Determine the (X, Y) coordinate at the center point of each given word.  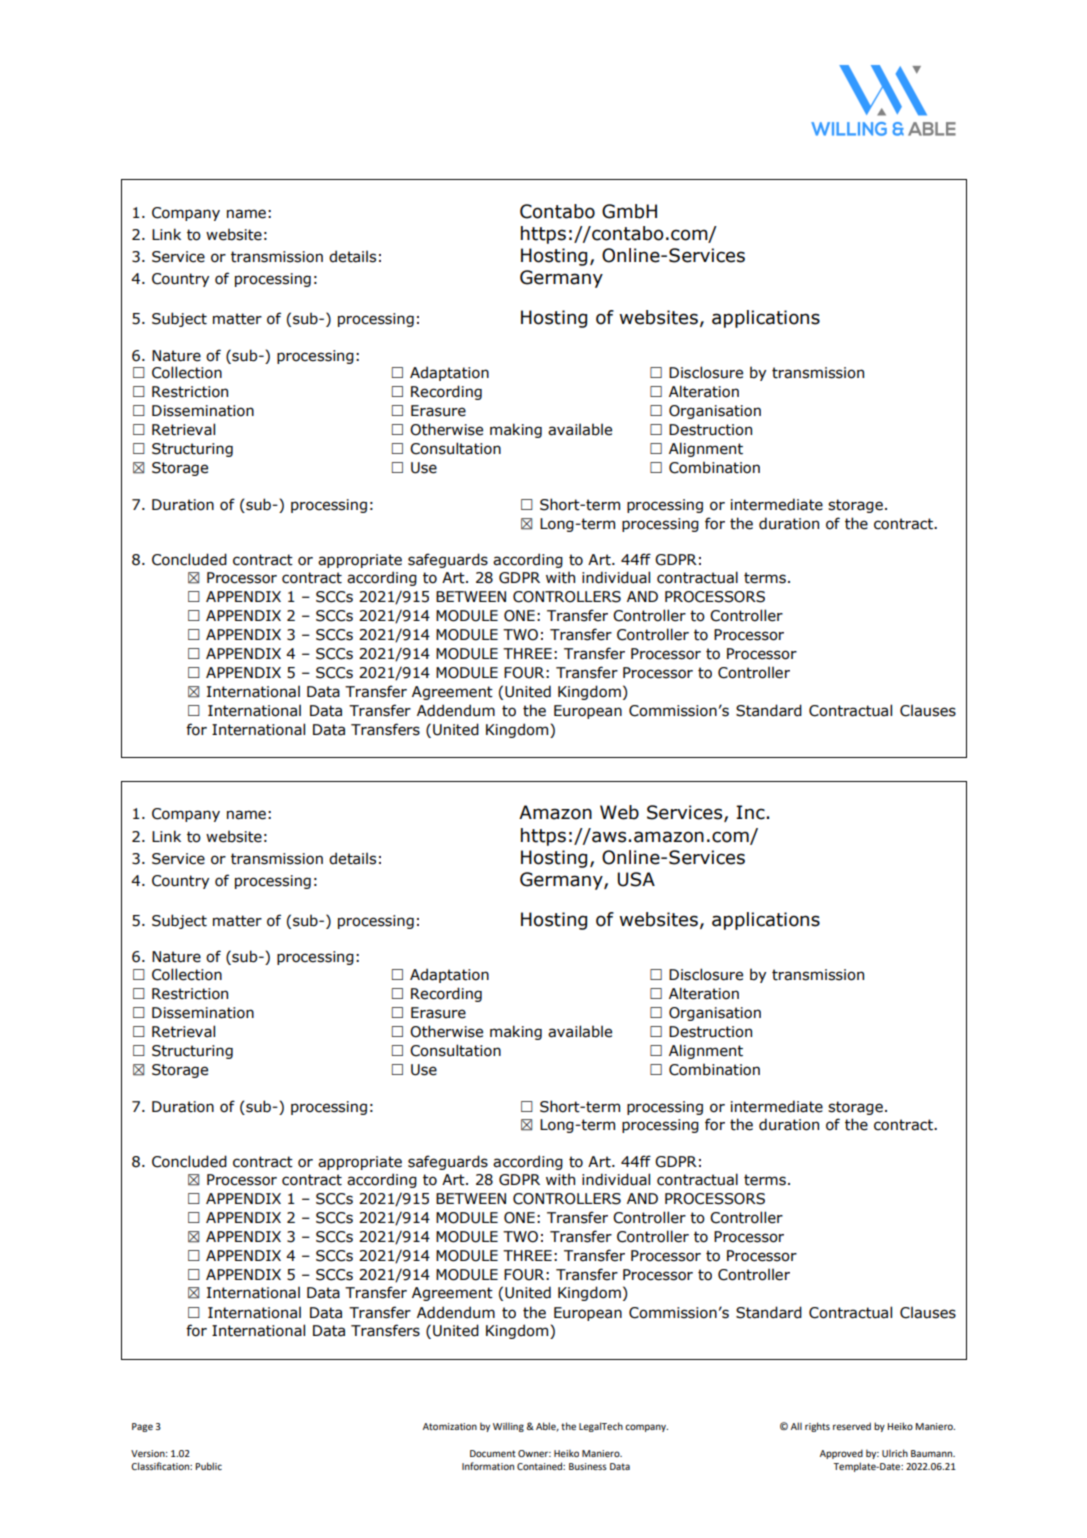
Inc (751, 812)
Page (142, 1427)
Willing (508, 1427)
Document (493, 1453)
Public (208, 1466)
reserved (852, 1426)
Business (588, 1466)
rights (817, 1427)
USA (636, 879)
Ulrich (895, 1453)
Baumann (933, 1453)
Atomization (450, 1426)
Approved (841, 1454)
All (796, 1426)
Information (488, 1466)
